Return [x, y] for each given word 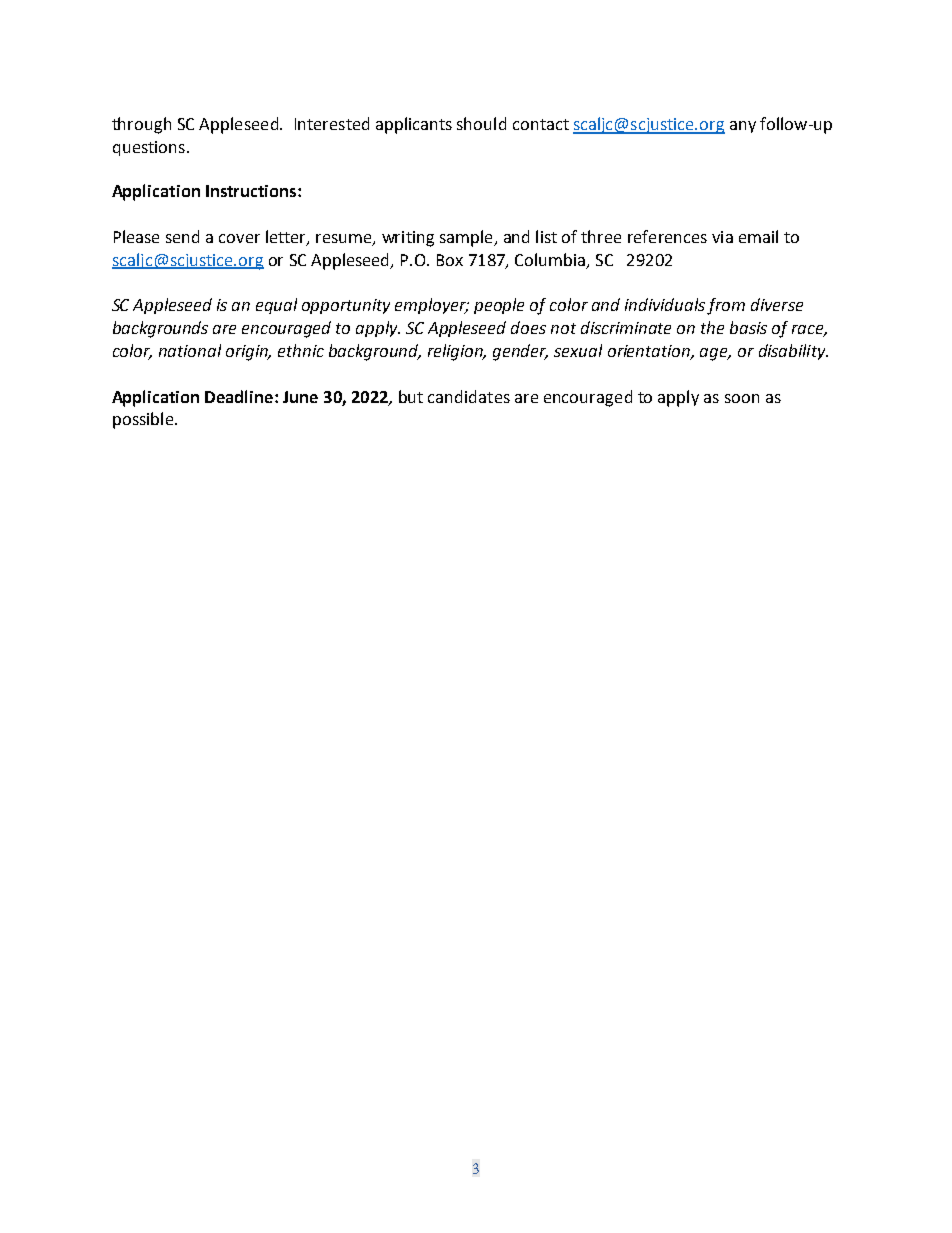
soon [742, 398]
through [141, 125]
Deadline [240, 396]
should [481, 123]
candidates [469, 396]
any [743, 127]
